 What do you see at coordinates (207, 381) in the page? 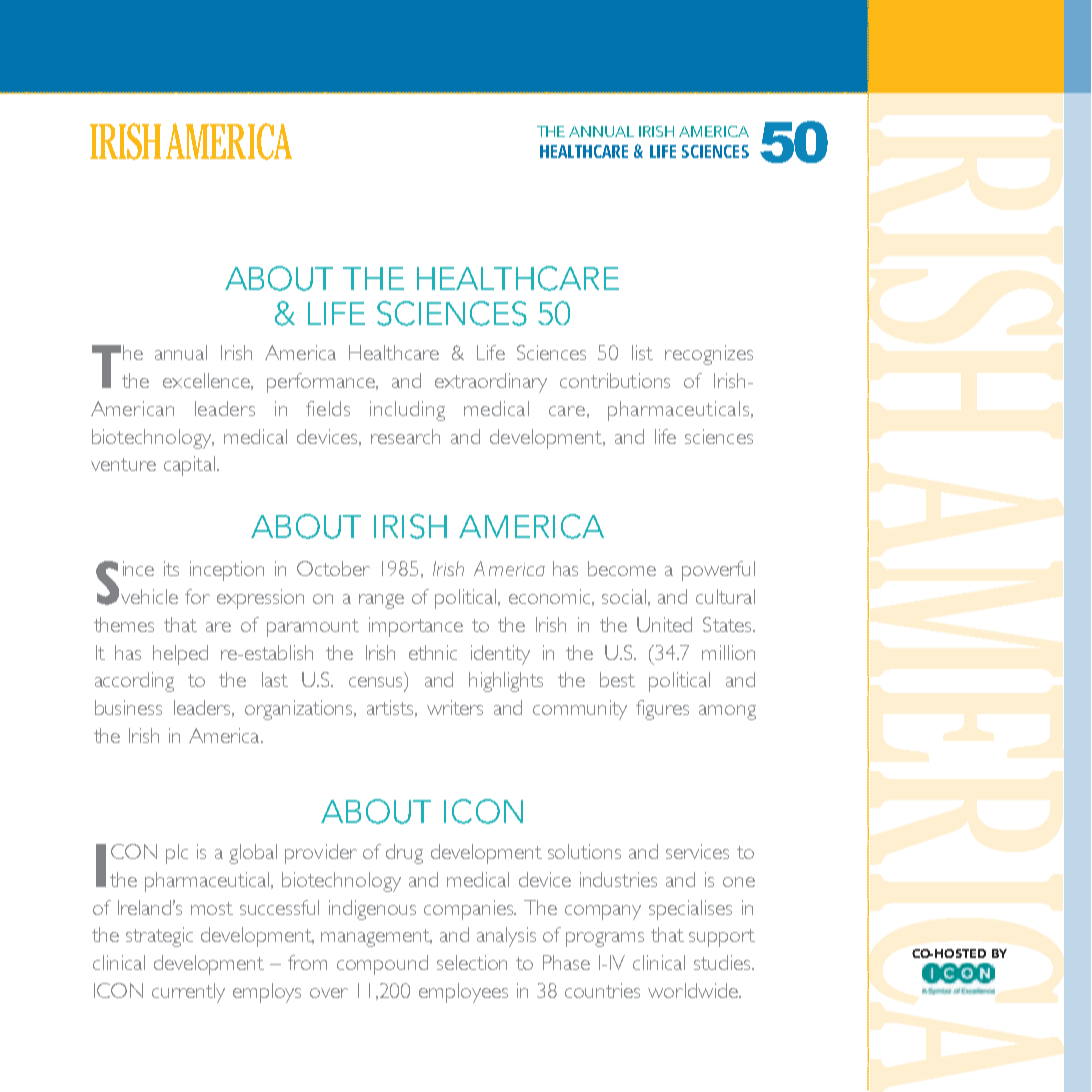
I see `excellence` at bounding box center [207, 381].
